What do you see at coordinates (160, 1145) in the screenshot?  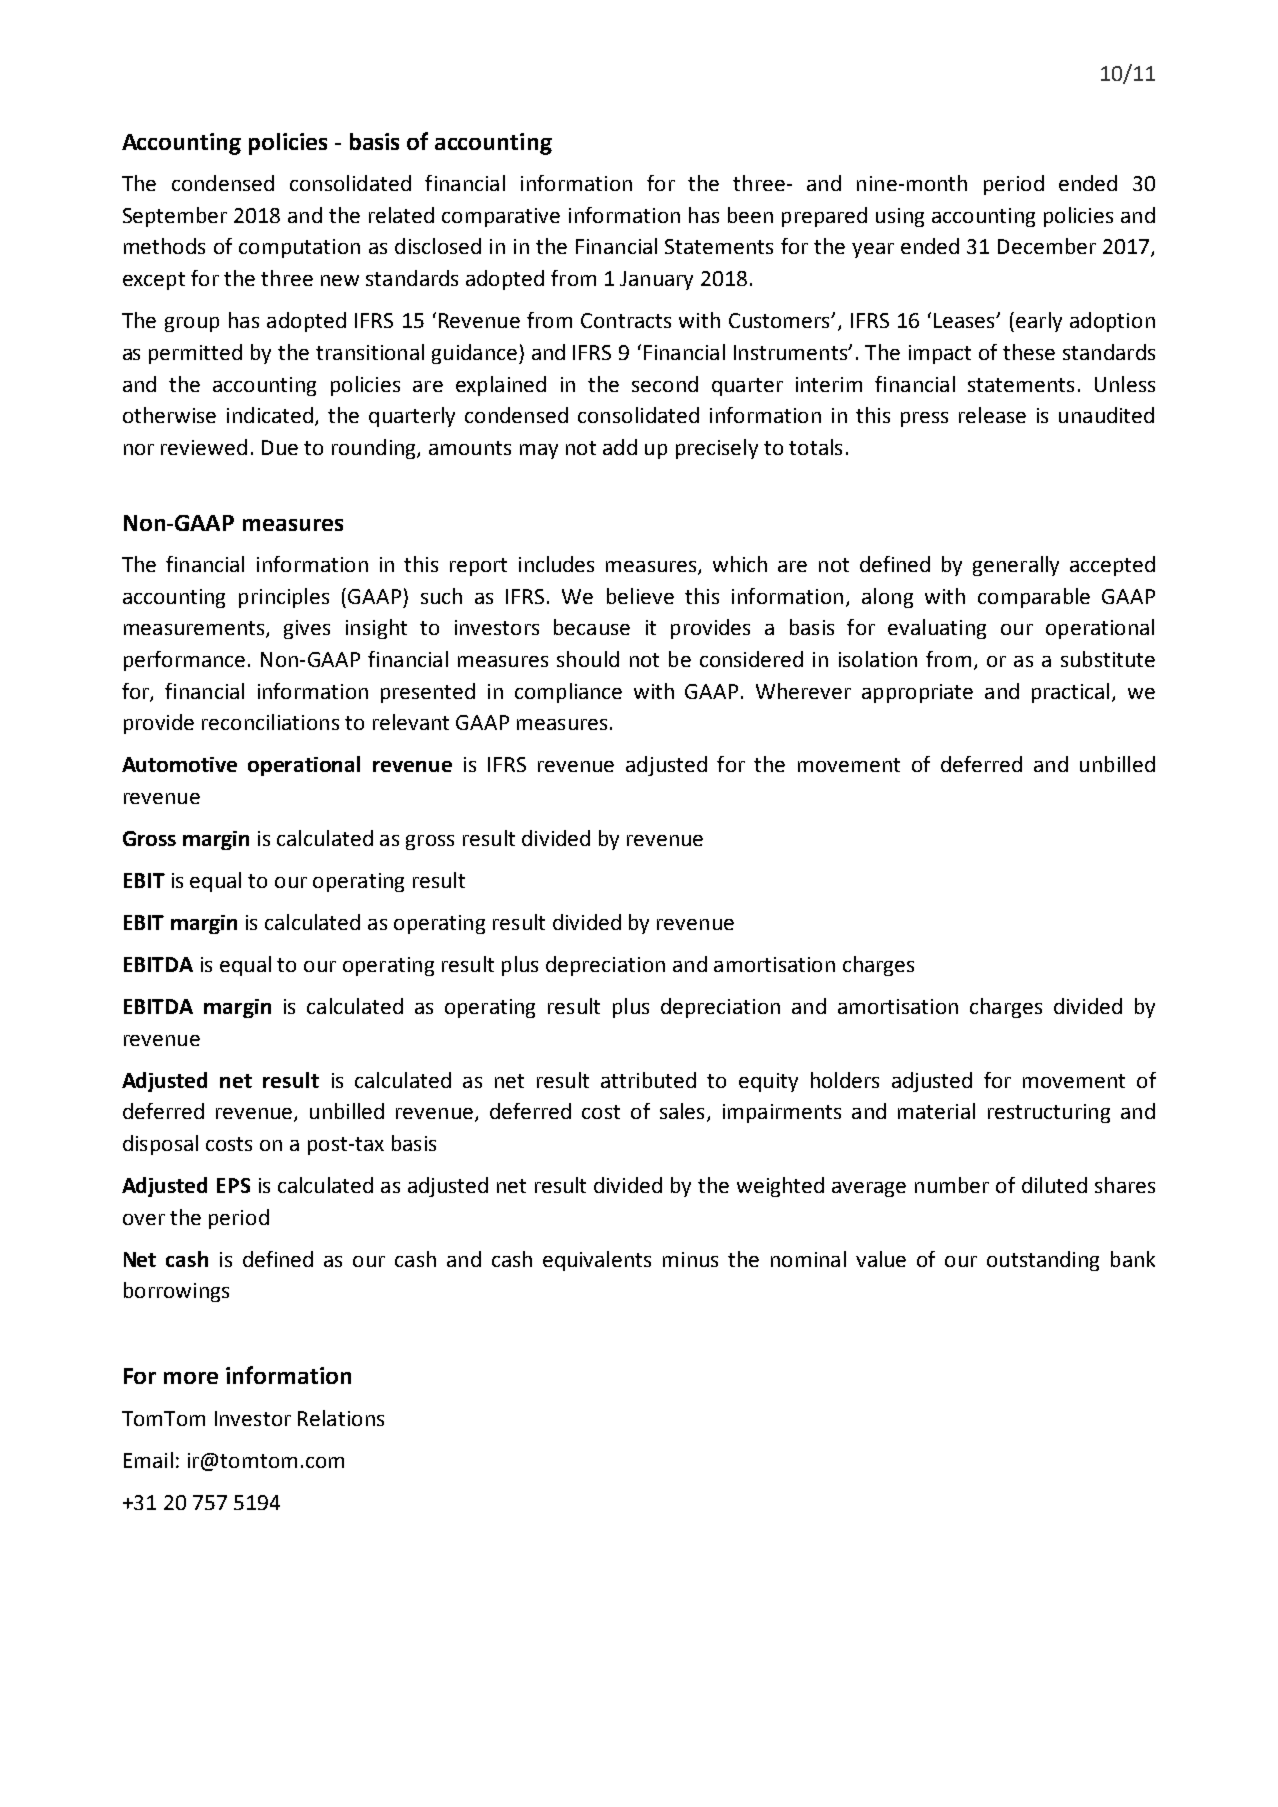 I see `disposal` at bounding box center [160, 1145].
